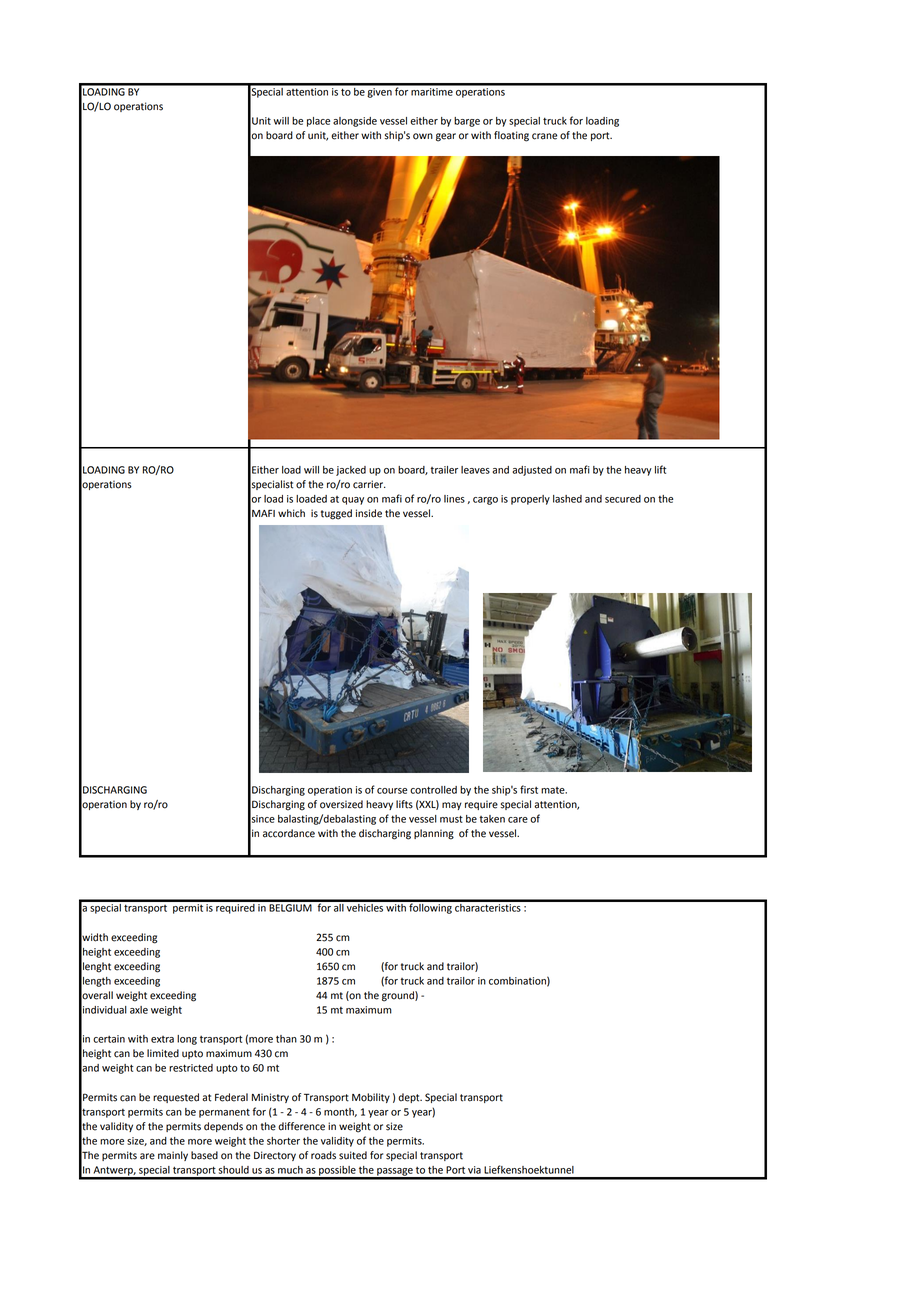 This screenshot has height=1308, width=924. Describe the element at coordinates (318, 122) in the screenshot. I see `place` at that location.
